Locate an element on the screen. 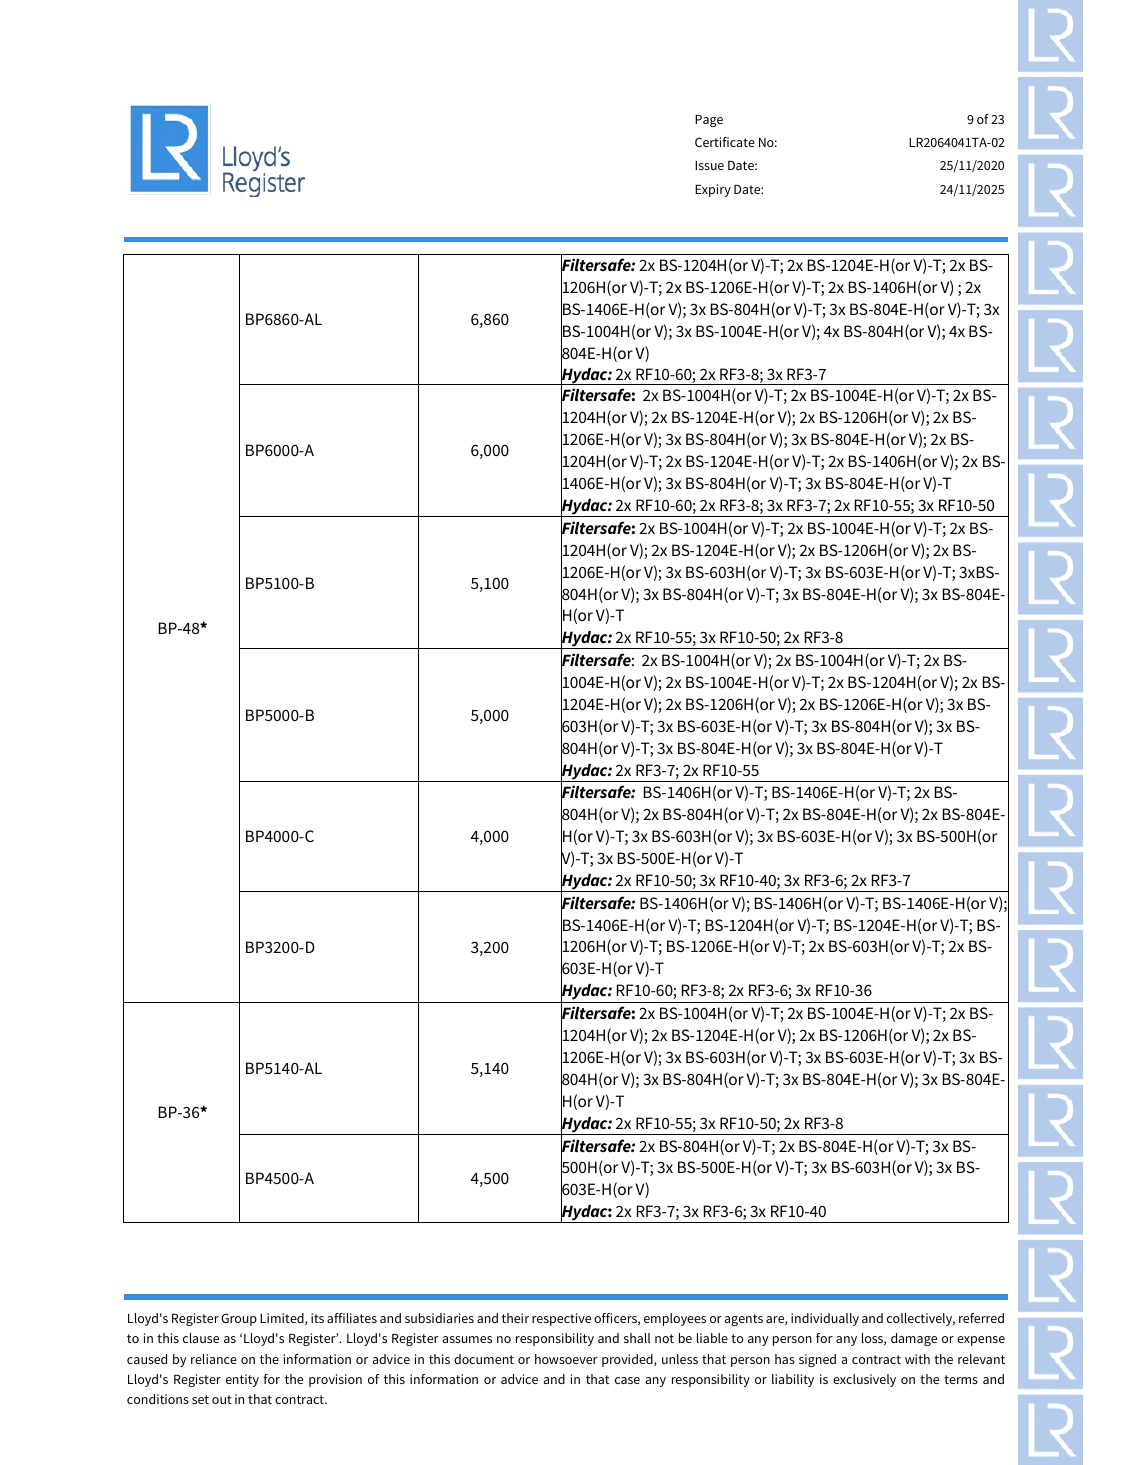  howsoever is located at coordinates (566, 1359).
